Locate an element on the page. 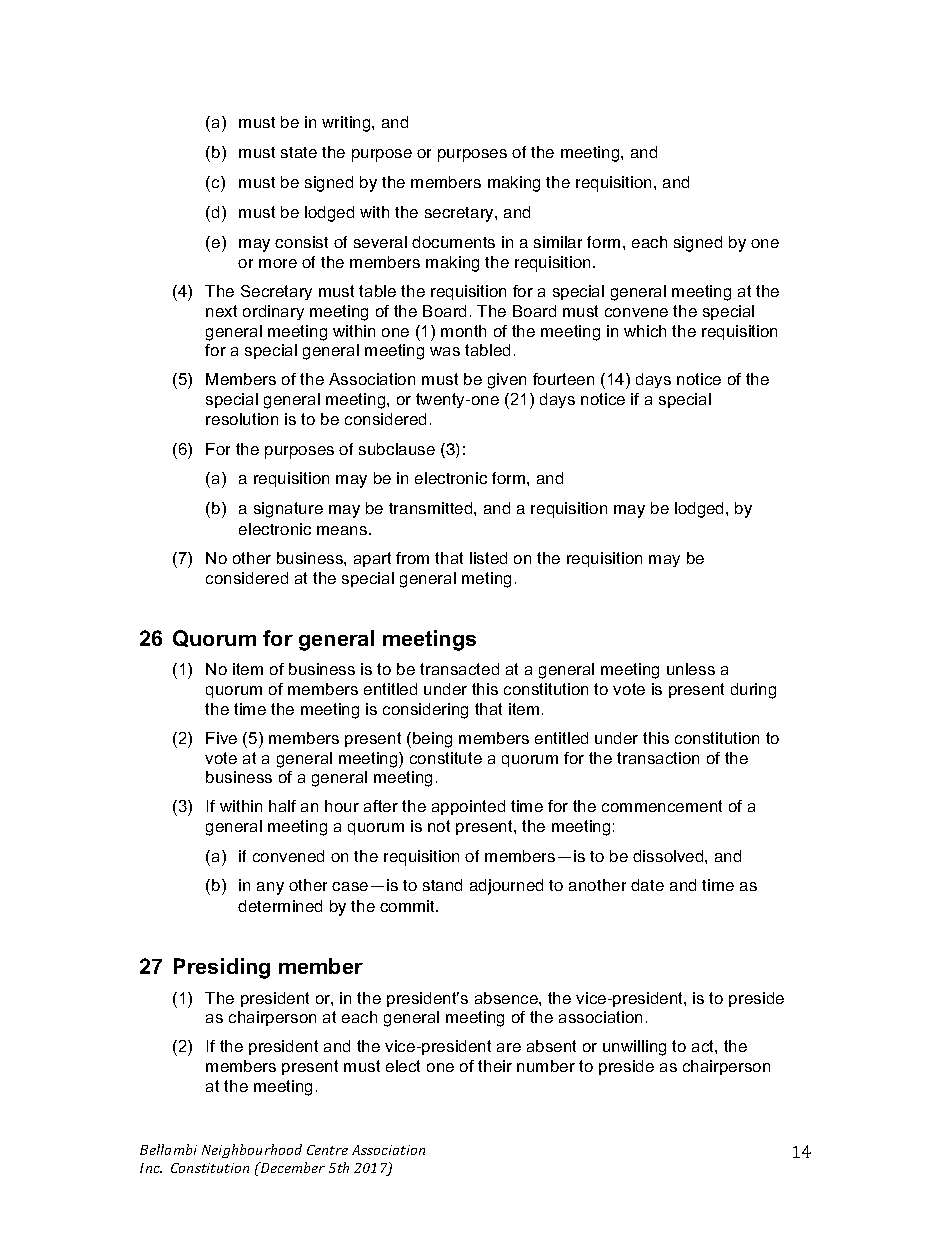 This document has height=1233, width=952. given is located at coordinates (507, 381).
